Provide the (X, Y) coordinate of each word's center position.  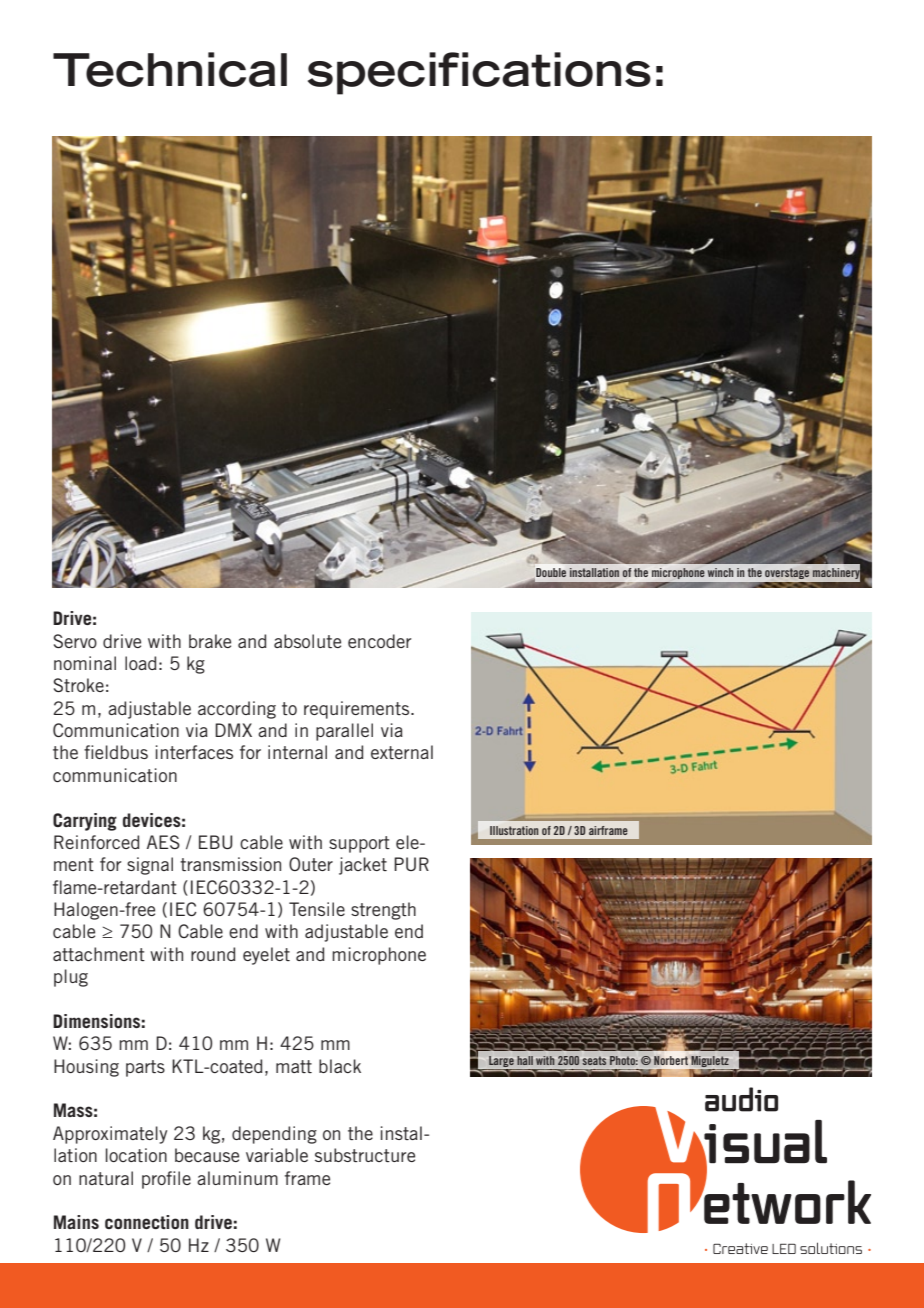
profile (166, 1180)
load (140, 663)
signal (150, 866)
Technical (170, 69)
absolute (307, 641)
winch (720, 572)
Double (550, 574)
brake (210, 641)
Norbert (671, 1060)
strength (383, 911)
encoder (380, 641)
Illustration (514, 830)
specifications (479, 73)
